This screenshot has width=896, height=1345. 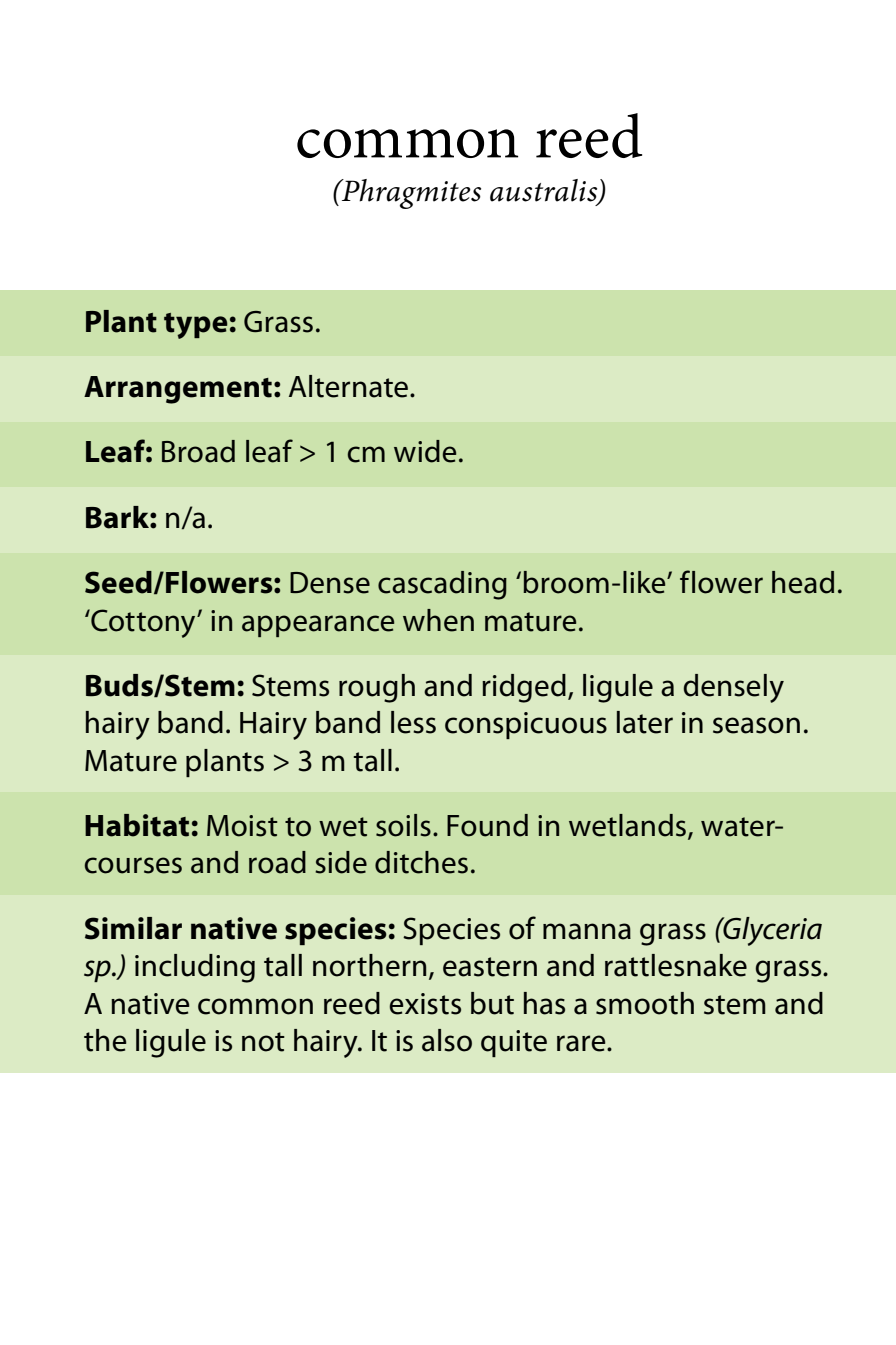 What do you see at coordinates (242, 826) in the screenshot?
I see `Moist` at bounding box center [242, 826].
